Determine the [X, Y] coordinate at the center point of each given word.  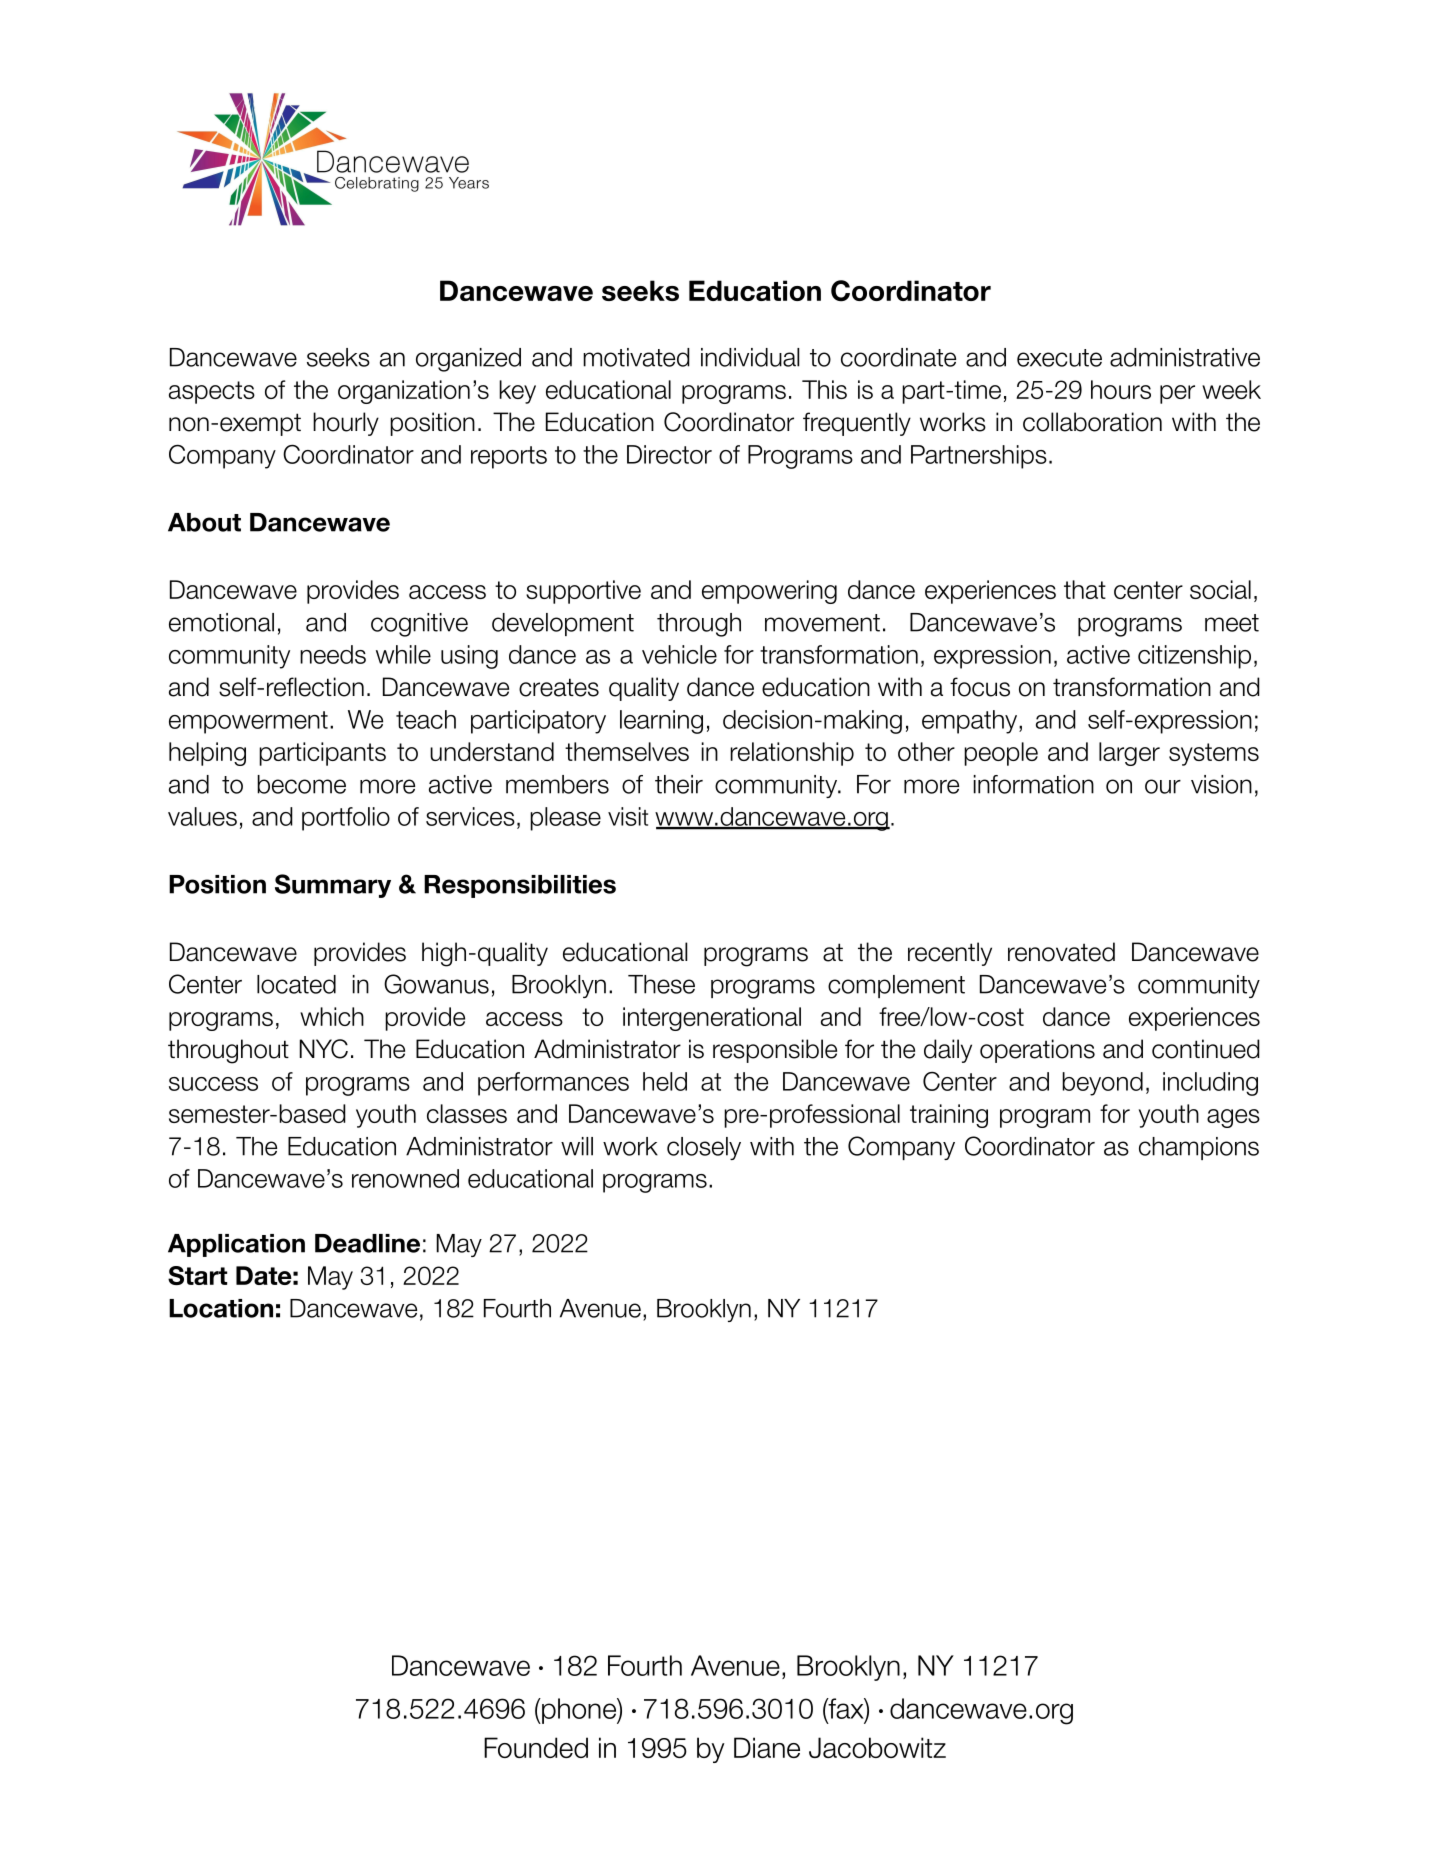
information [1034, 784]
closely [704, 1148]
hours [1121, 389]
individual [750, 357]
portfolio [346, 819]
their [679, 784]
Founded [536, 1747]
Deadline [367, 1243]
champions [1199, 1148]
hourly [346, 424]
